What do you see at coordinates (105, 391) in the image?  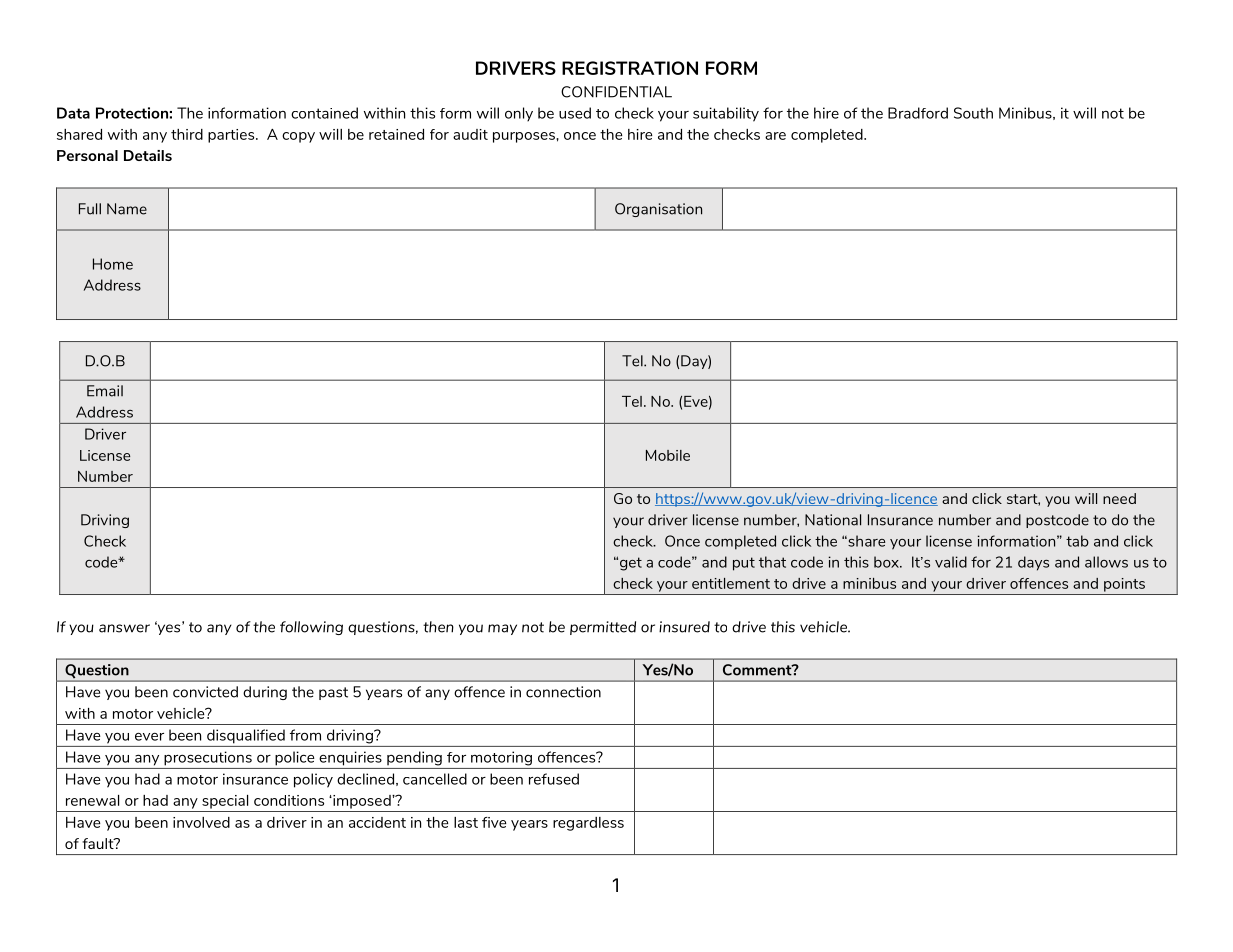 I see `Email` at bounding box center [105, 391].
